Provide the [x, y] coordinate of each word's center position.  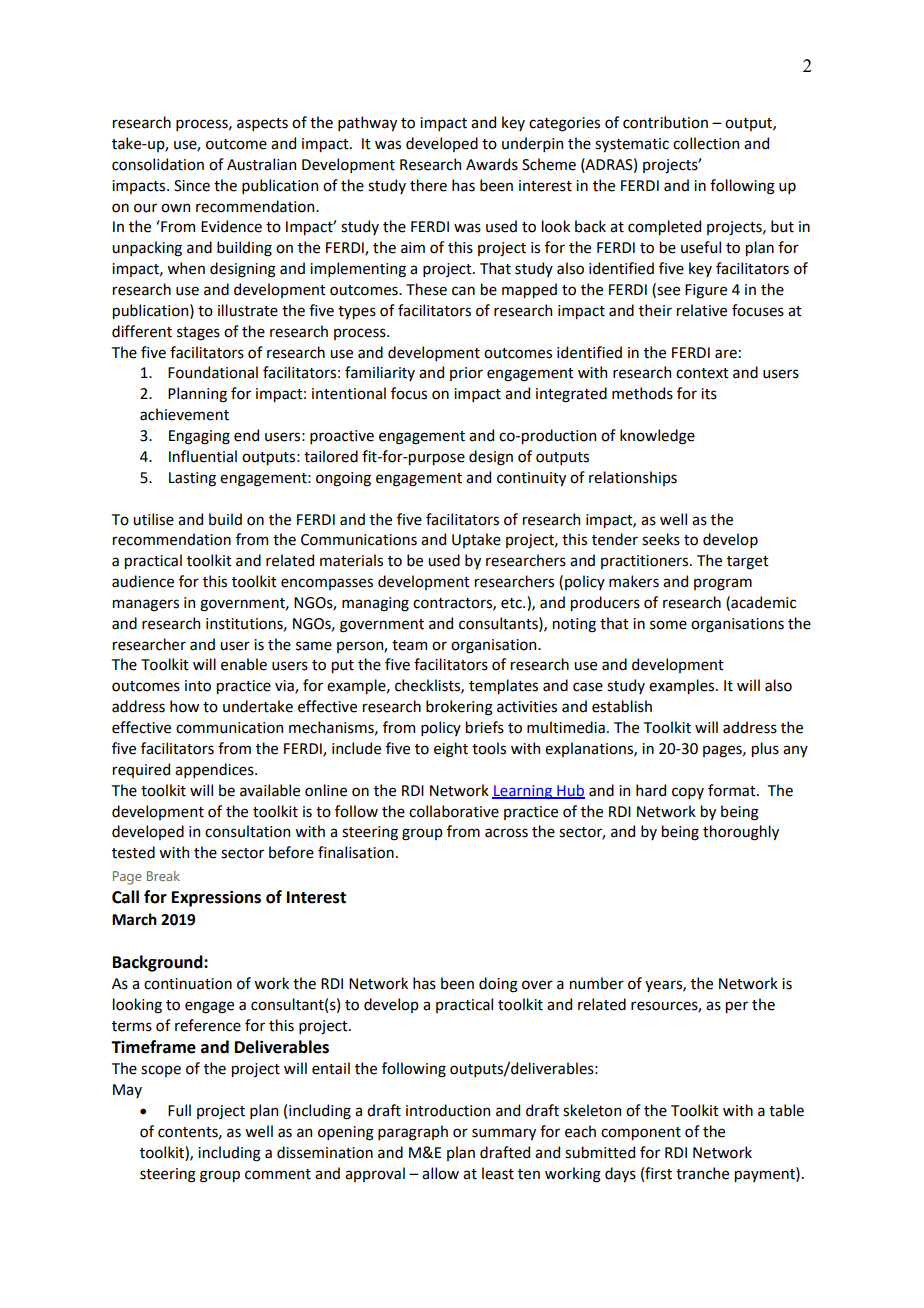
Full [179, 1110]
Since [192, 186]
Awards [492, 164]
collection [706, 143]
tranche [702, 1173]
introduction [448, 1110]
